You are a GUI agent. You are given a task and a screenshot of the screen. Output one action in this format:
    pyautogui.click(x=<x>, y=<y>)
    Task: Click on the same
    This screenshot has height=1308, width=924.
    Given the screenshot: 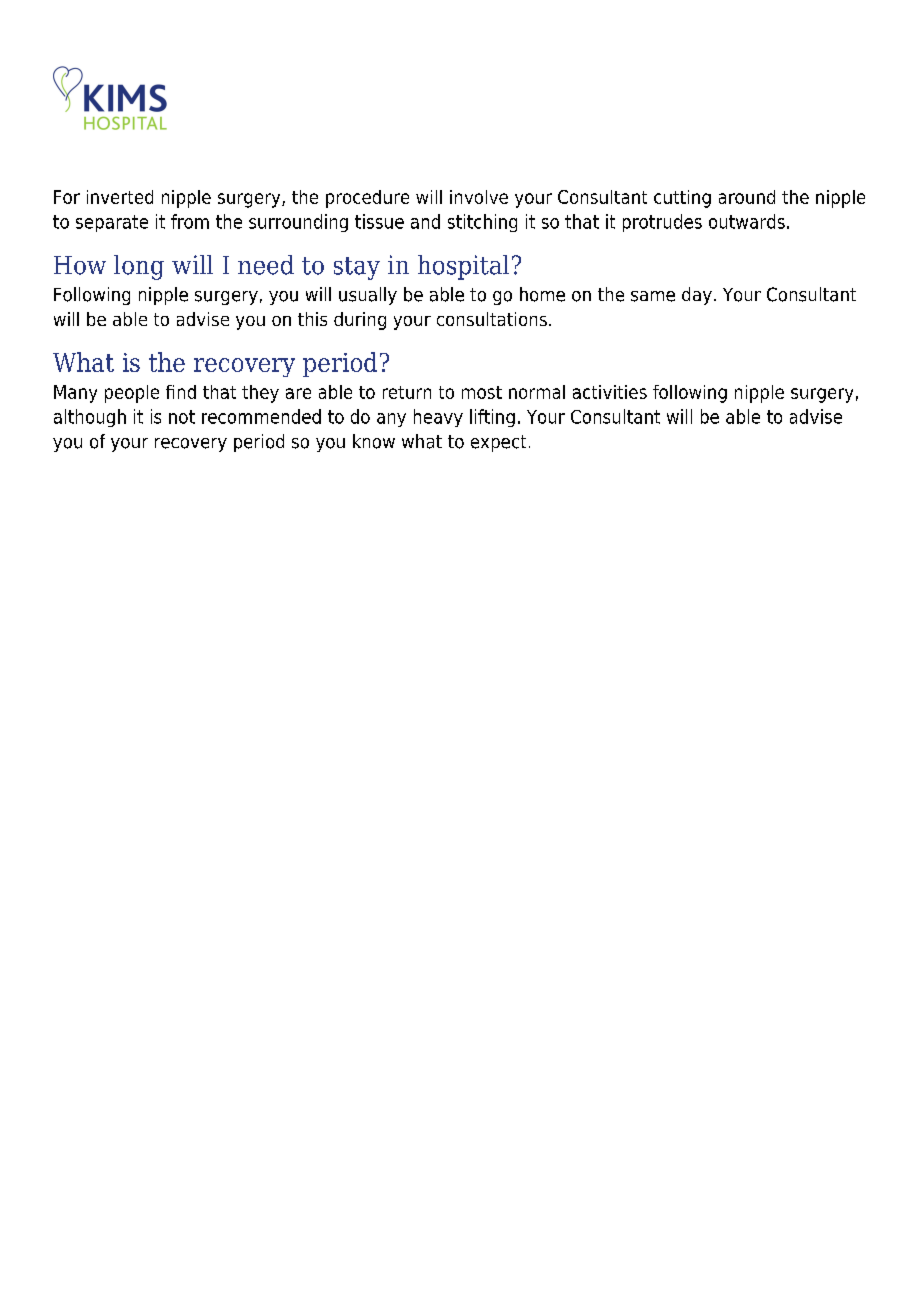 What is the action you would take?
    pyautogui.click(x=653, y=296)
